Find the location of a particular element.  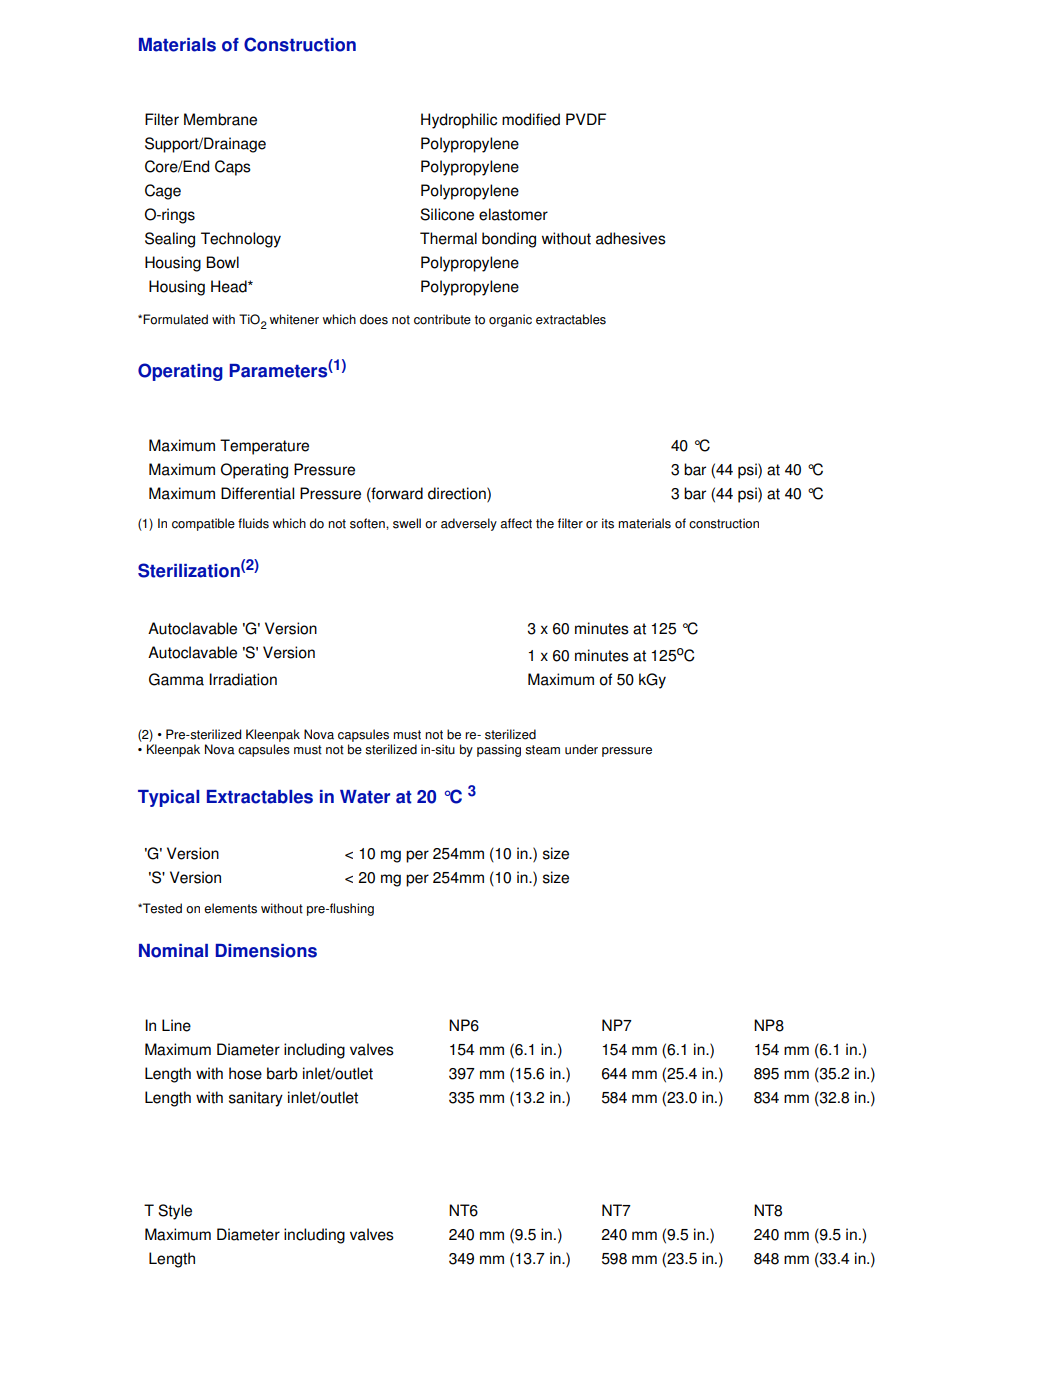

Water is located at coordinates (365, 797).
